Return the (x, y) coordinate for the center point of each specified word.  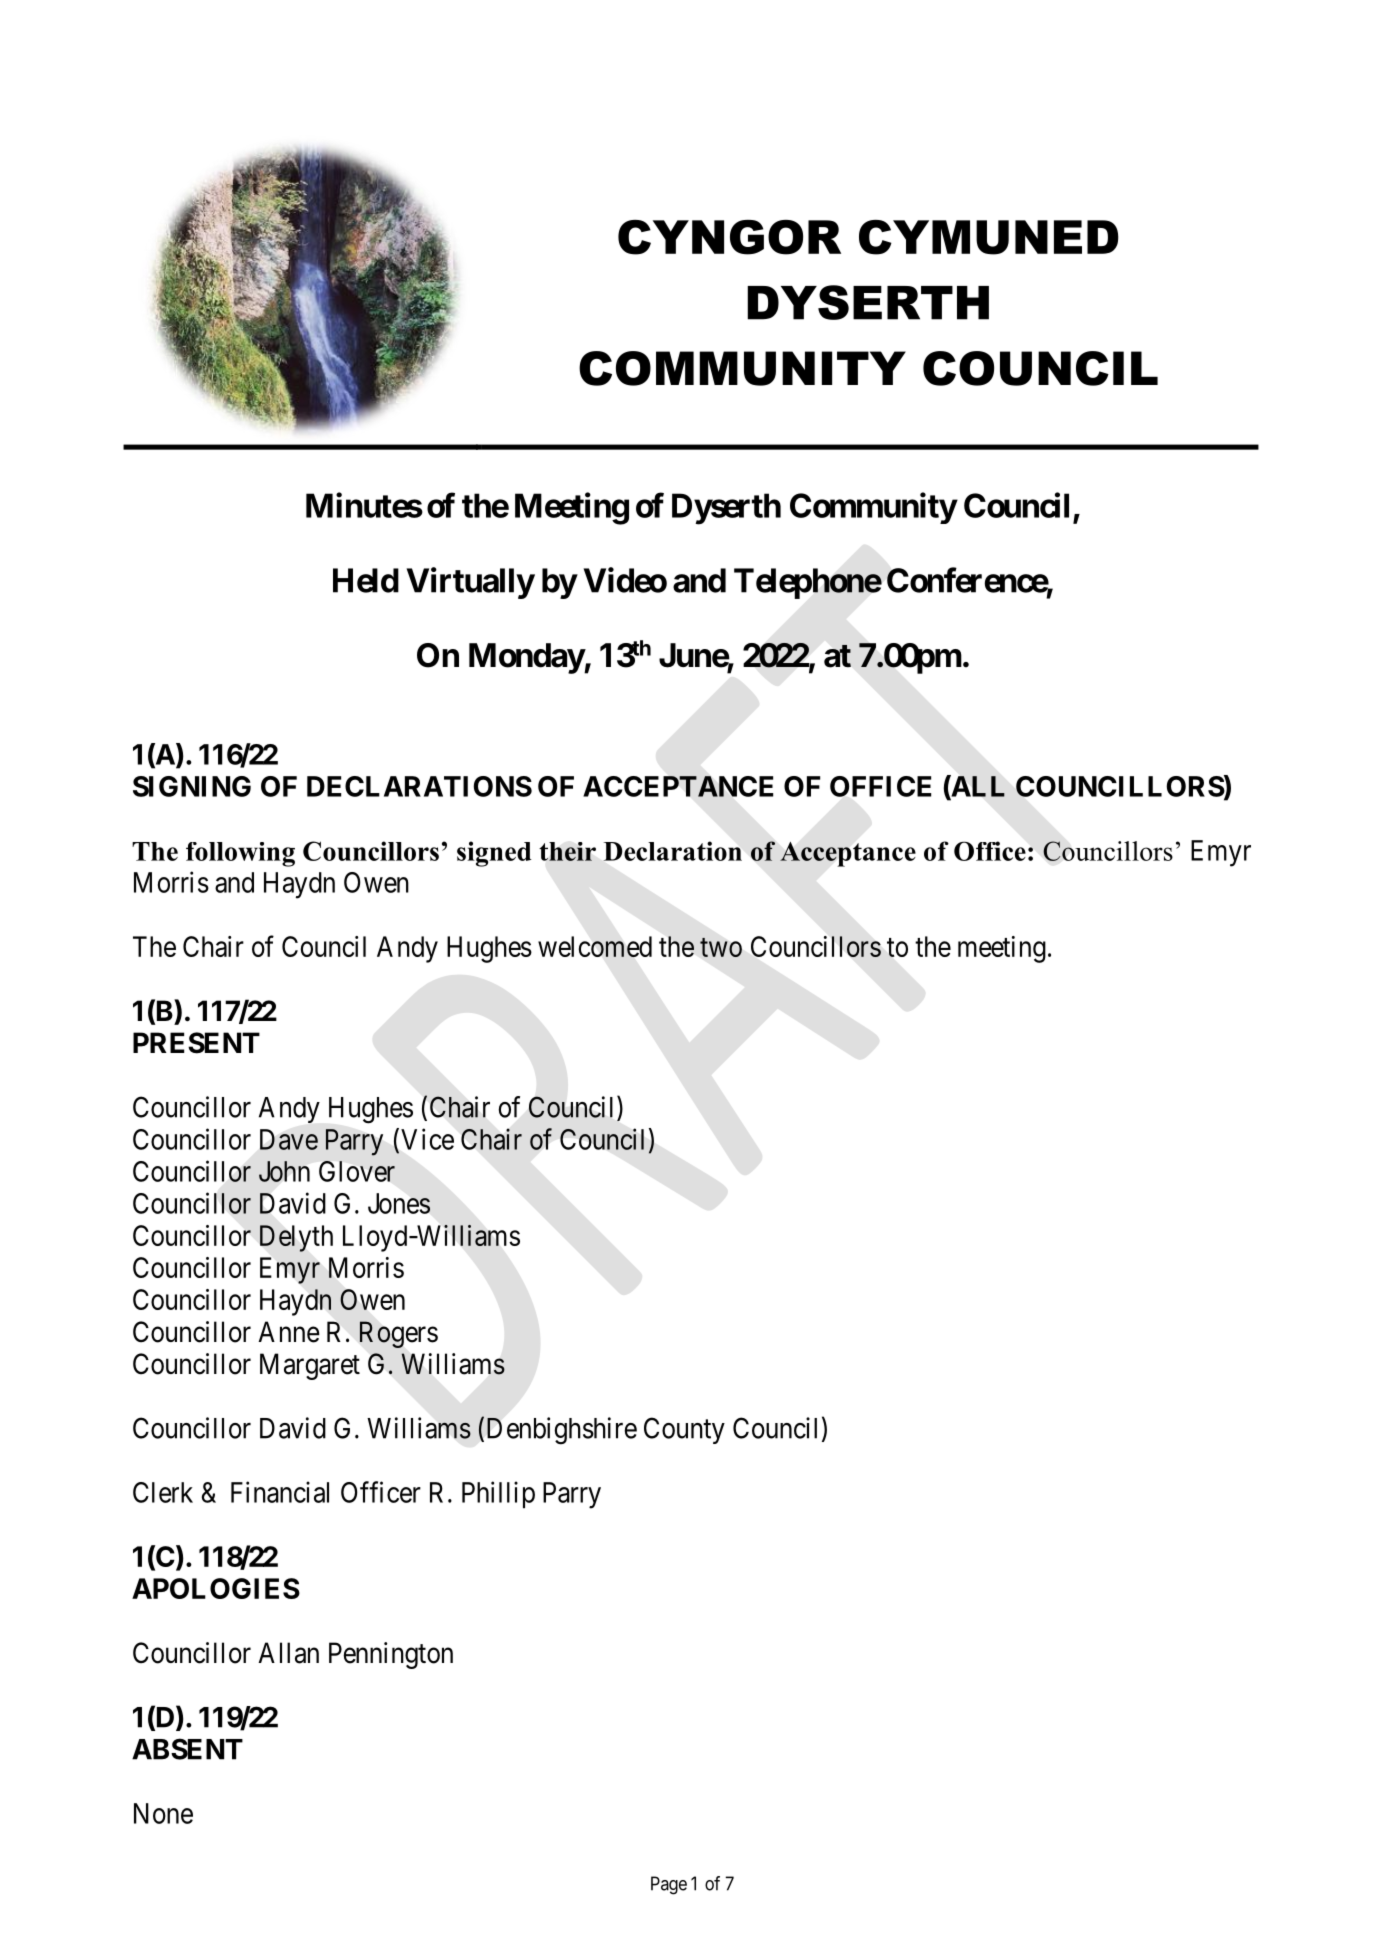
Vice (427, 1139)
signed (494, 854)
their (567, 851)
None (163, 1813)
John (284, 1171)
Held (366, 580)
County (684, 1430)
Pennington (391, 1655)
